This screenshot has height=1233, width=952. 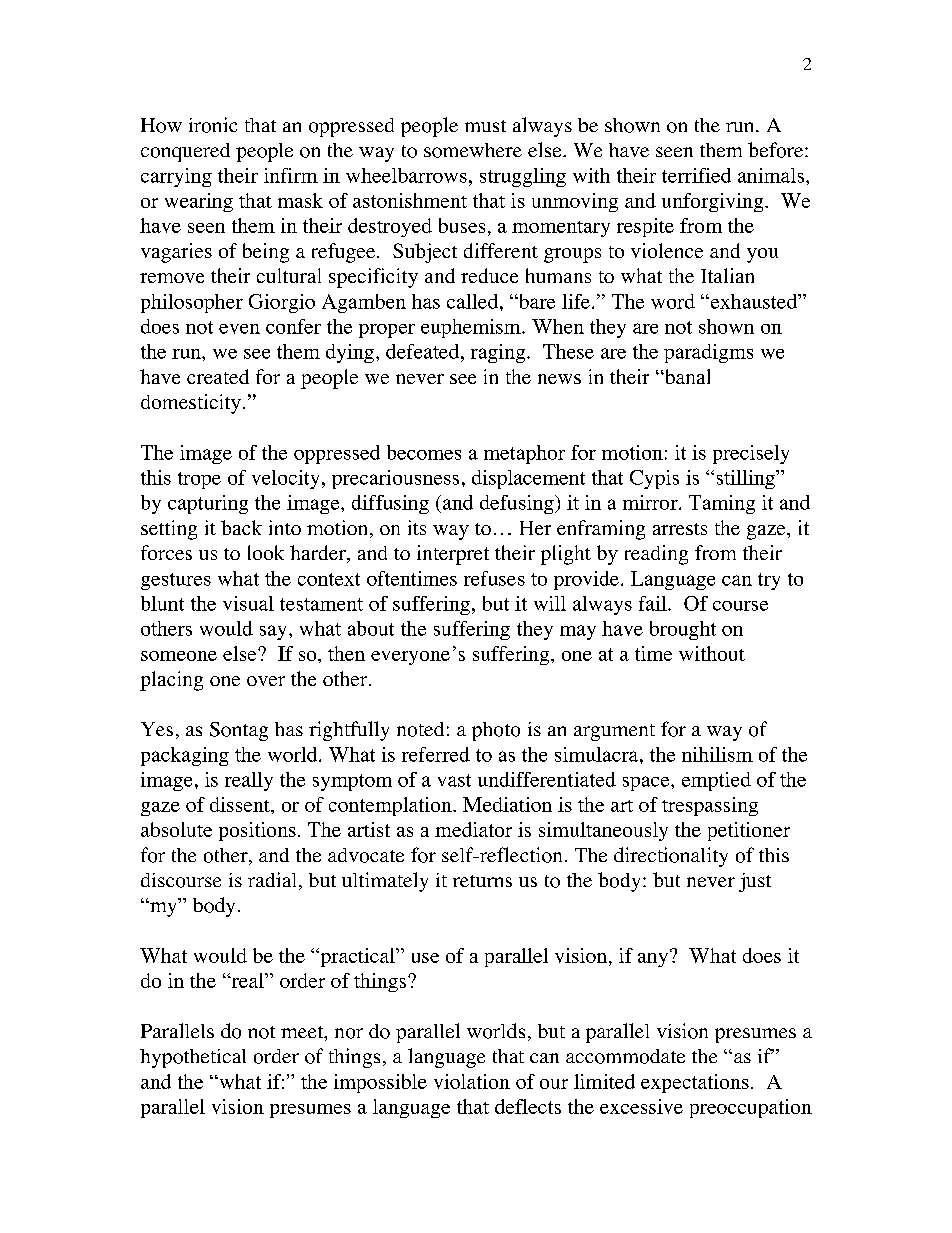 What do you see at coordinates (716, 781) in the screenshot?
I see `emptied` at bounding box center [716, 781].
